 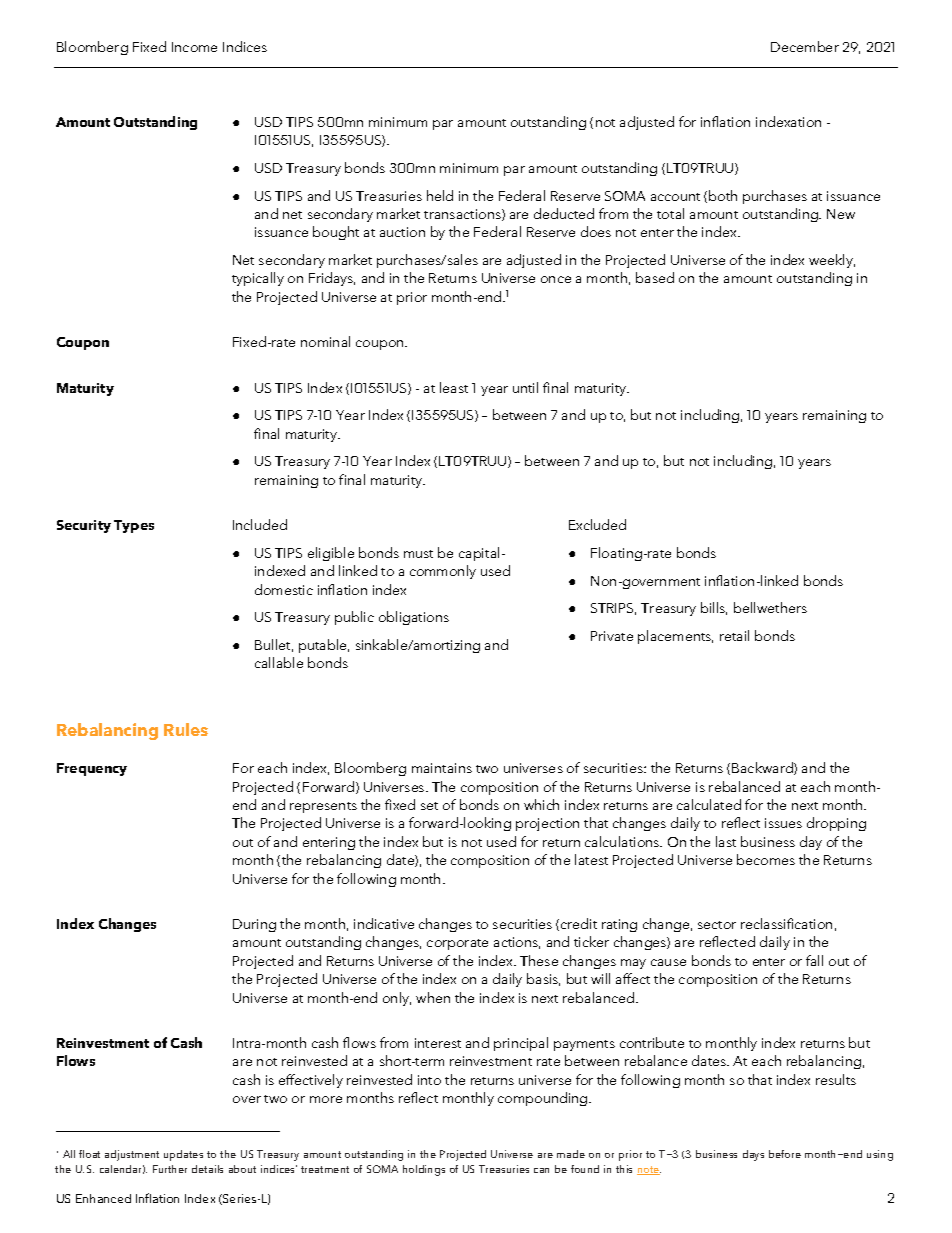 What do you see at coordinates (194, 47) in the page?
I see `Income` at bounding box center [194, 47].
